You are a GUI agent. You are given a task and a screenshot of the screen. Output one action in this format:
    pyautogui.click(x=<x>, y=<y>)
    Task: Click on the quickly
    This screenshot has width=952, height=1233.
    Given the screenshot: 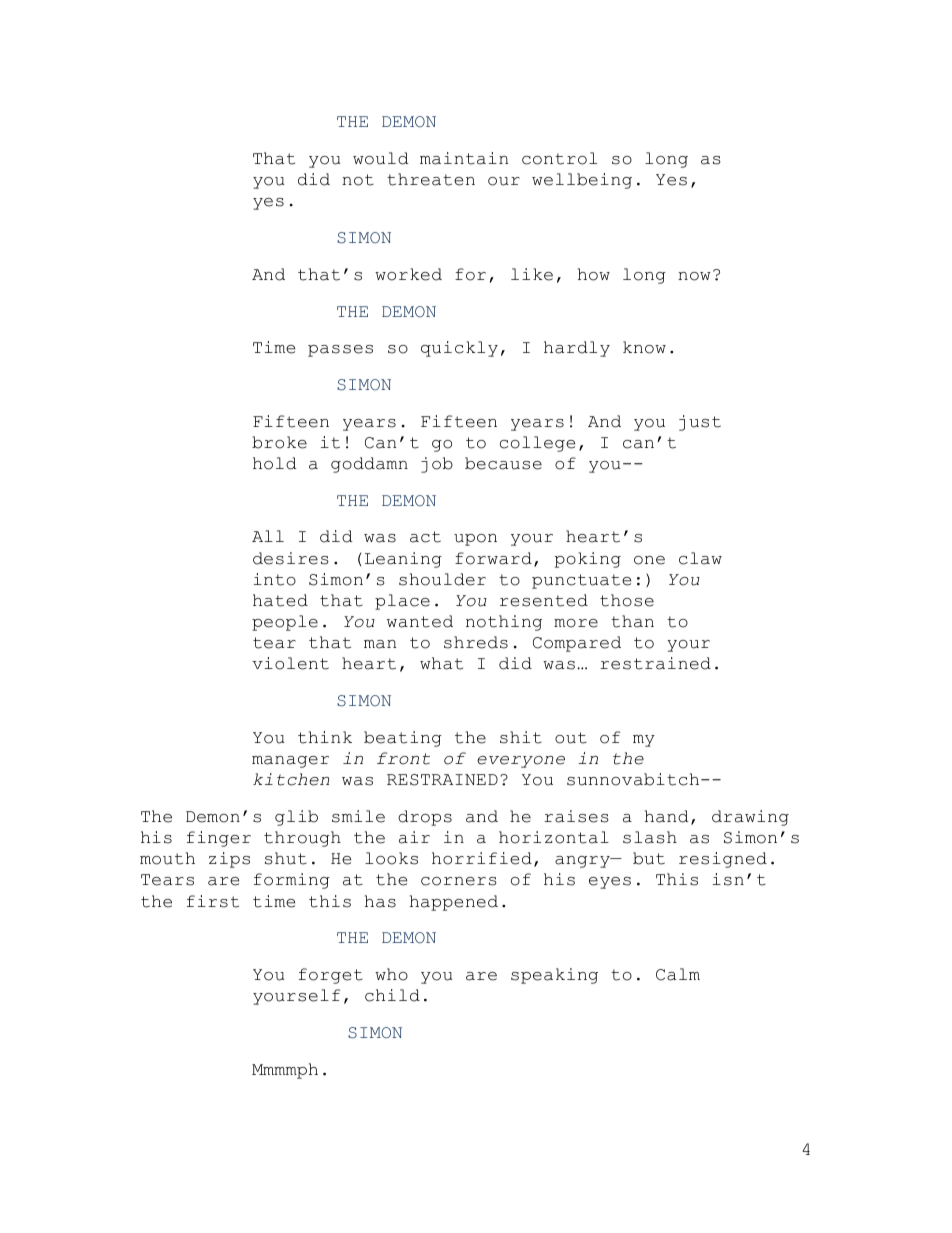 What is the action you would take?
    pyautogui.click(x=459, y=349)
